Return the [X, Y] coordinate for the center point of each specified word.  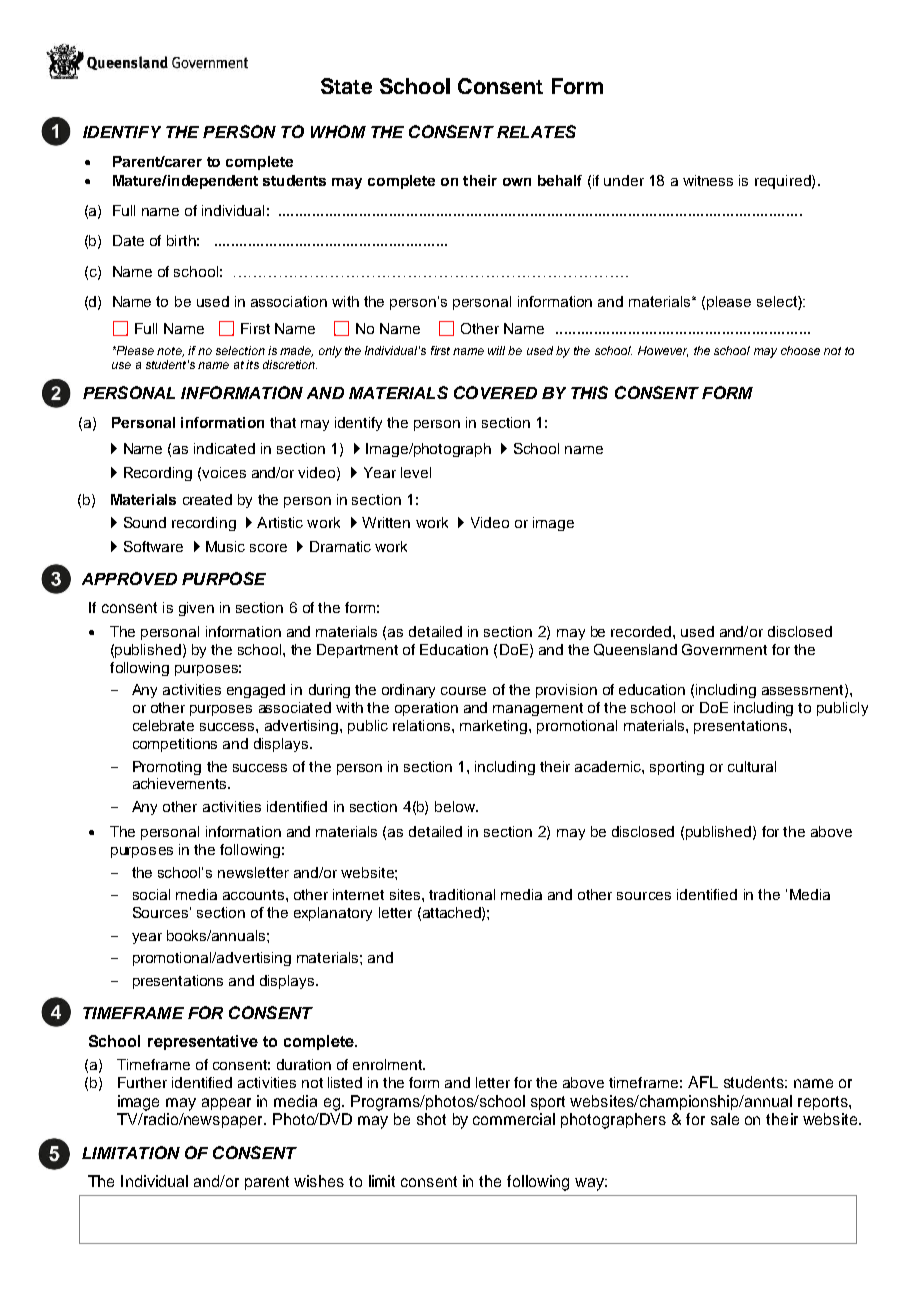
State [346, 86]
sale [725, 1119]
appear [226, 1104]
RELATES [536, 131]
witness [708, 180]
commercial [514, 1119]
